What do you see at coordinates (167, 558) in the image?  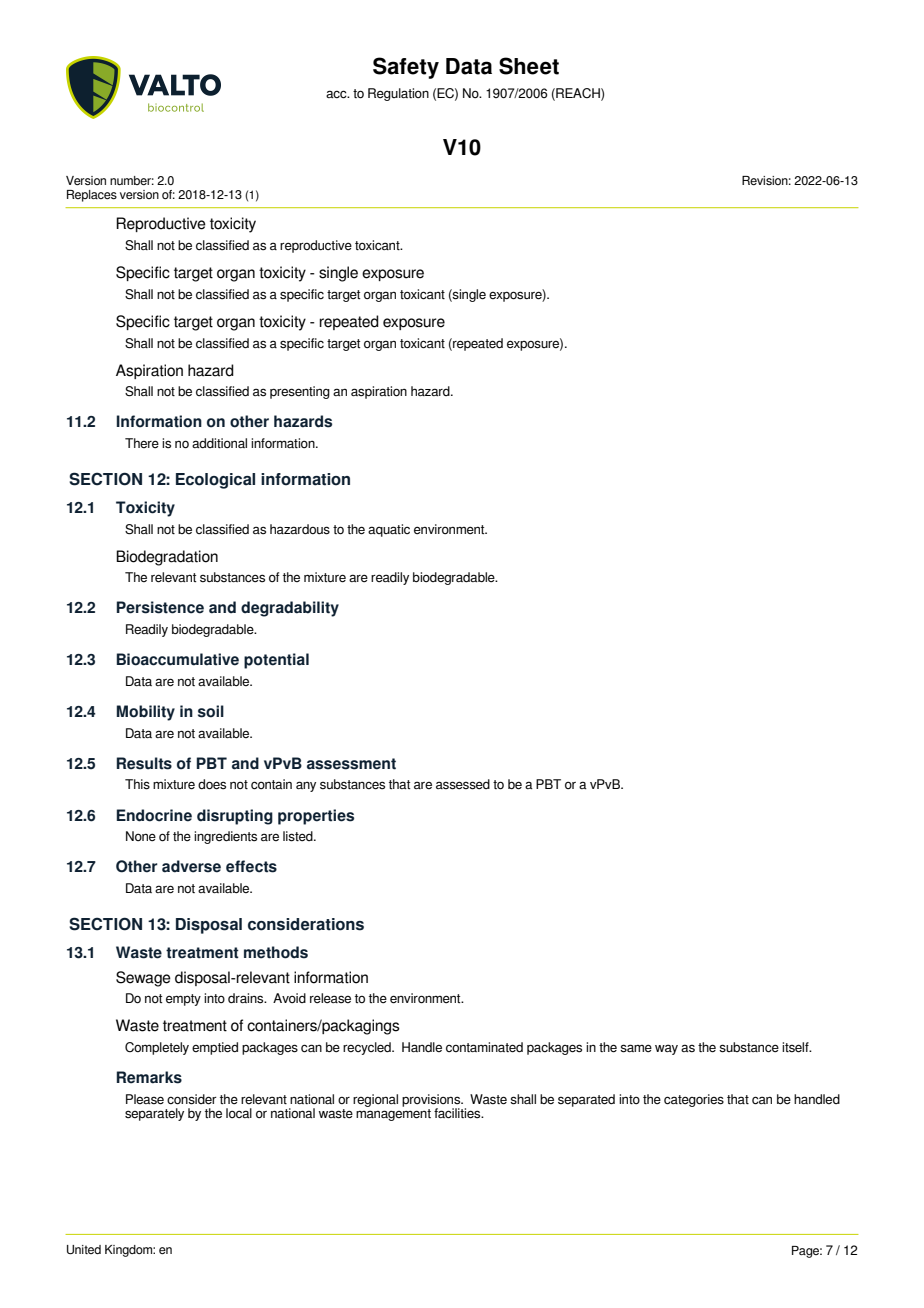 I see `Biodegradation` at bounding box center [167, 558].
